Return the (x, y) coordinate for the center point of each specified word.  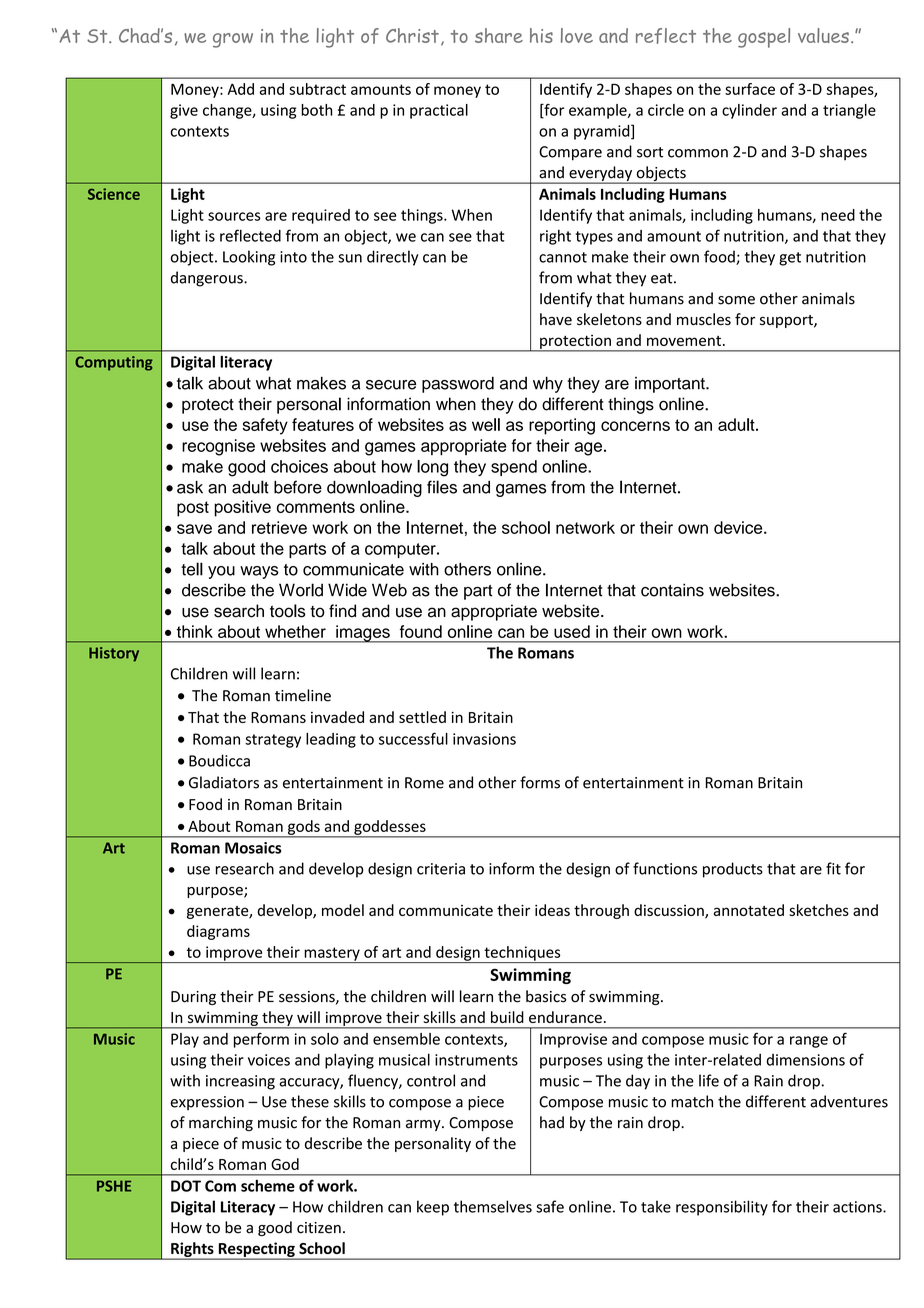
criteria (441, 869)
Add (240, 89)
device (739, 527)
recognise (218, 447)
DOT (186, 1186)
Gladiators (224, 782)
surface (750, 89)
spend (514, 468)
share (499, 35)
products (733, 870)
